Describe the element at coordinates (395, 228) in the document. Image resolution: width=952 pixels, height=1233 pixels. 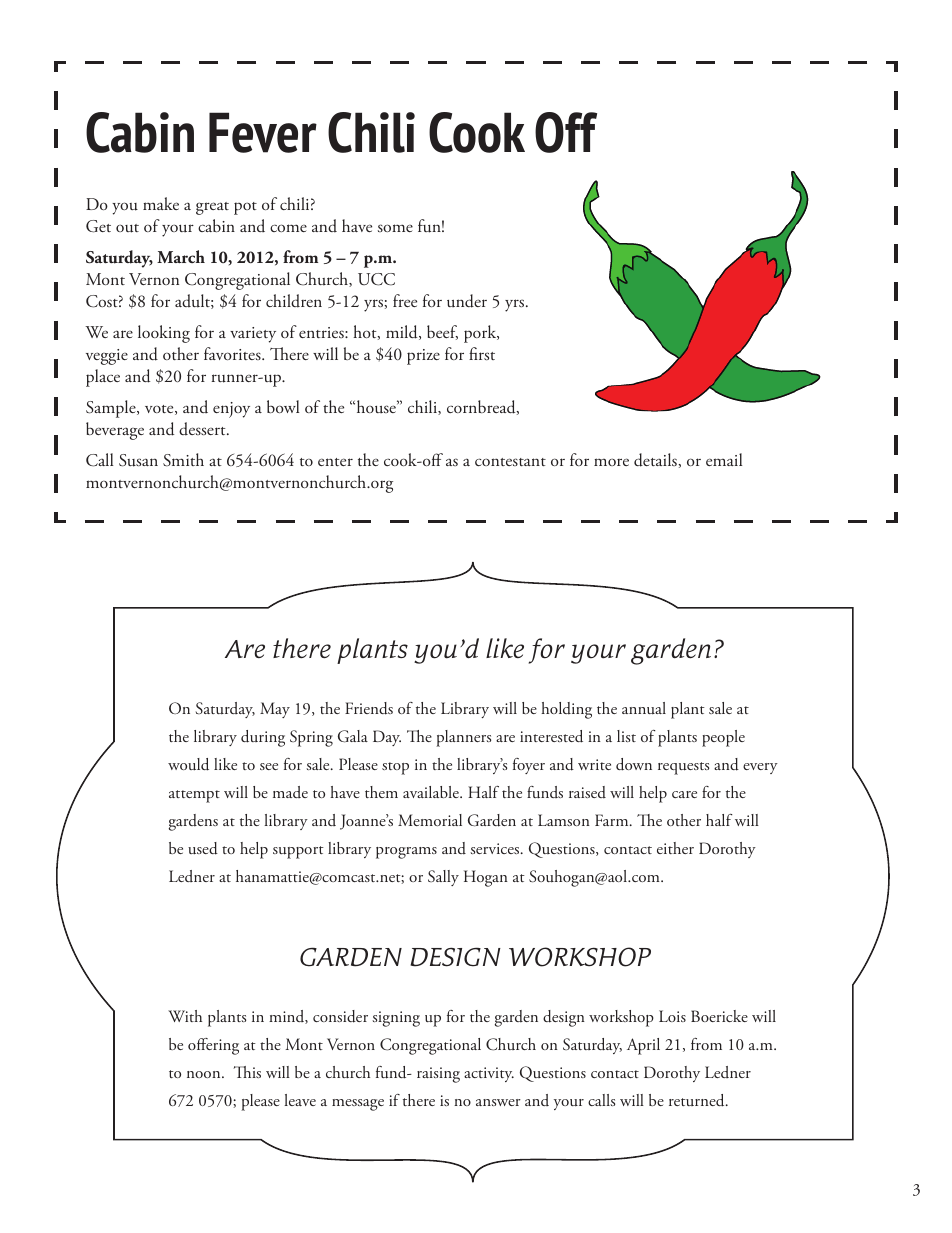
I see `some` at that location.
